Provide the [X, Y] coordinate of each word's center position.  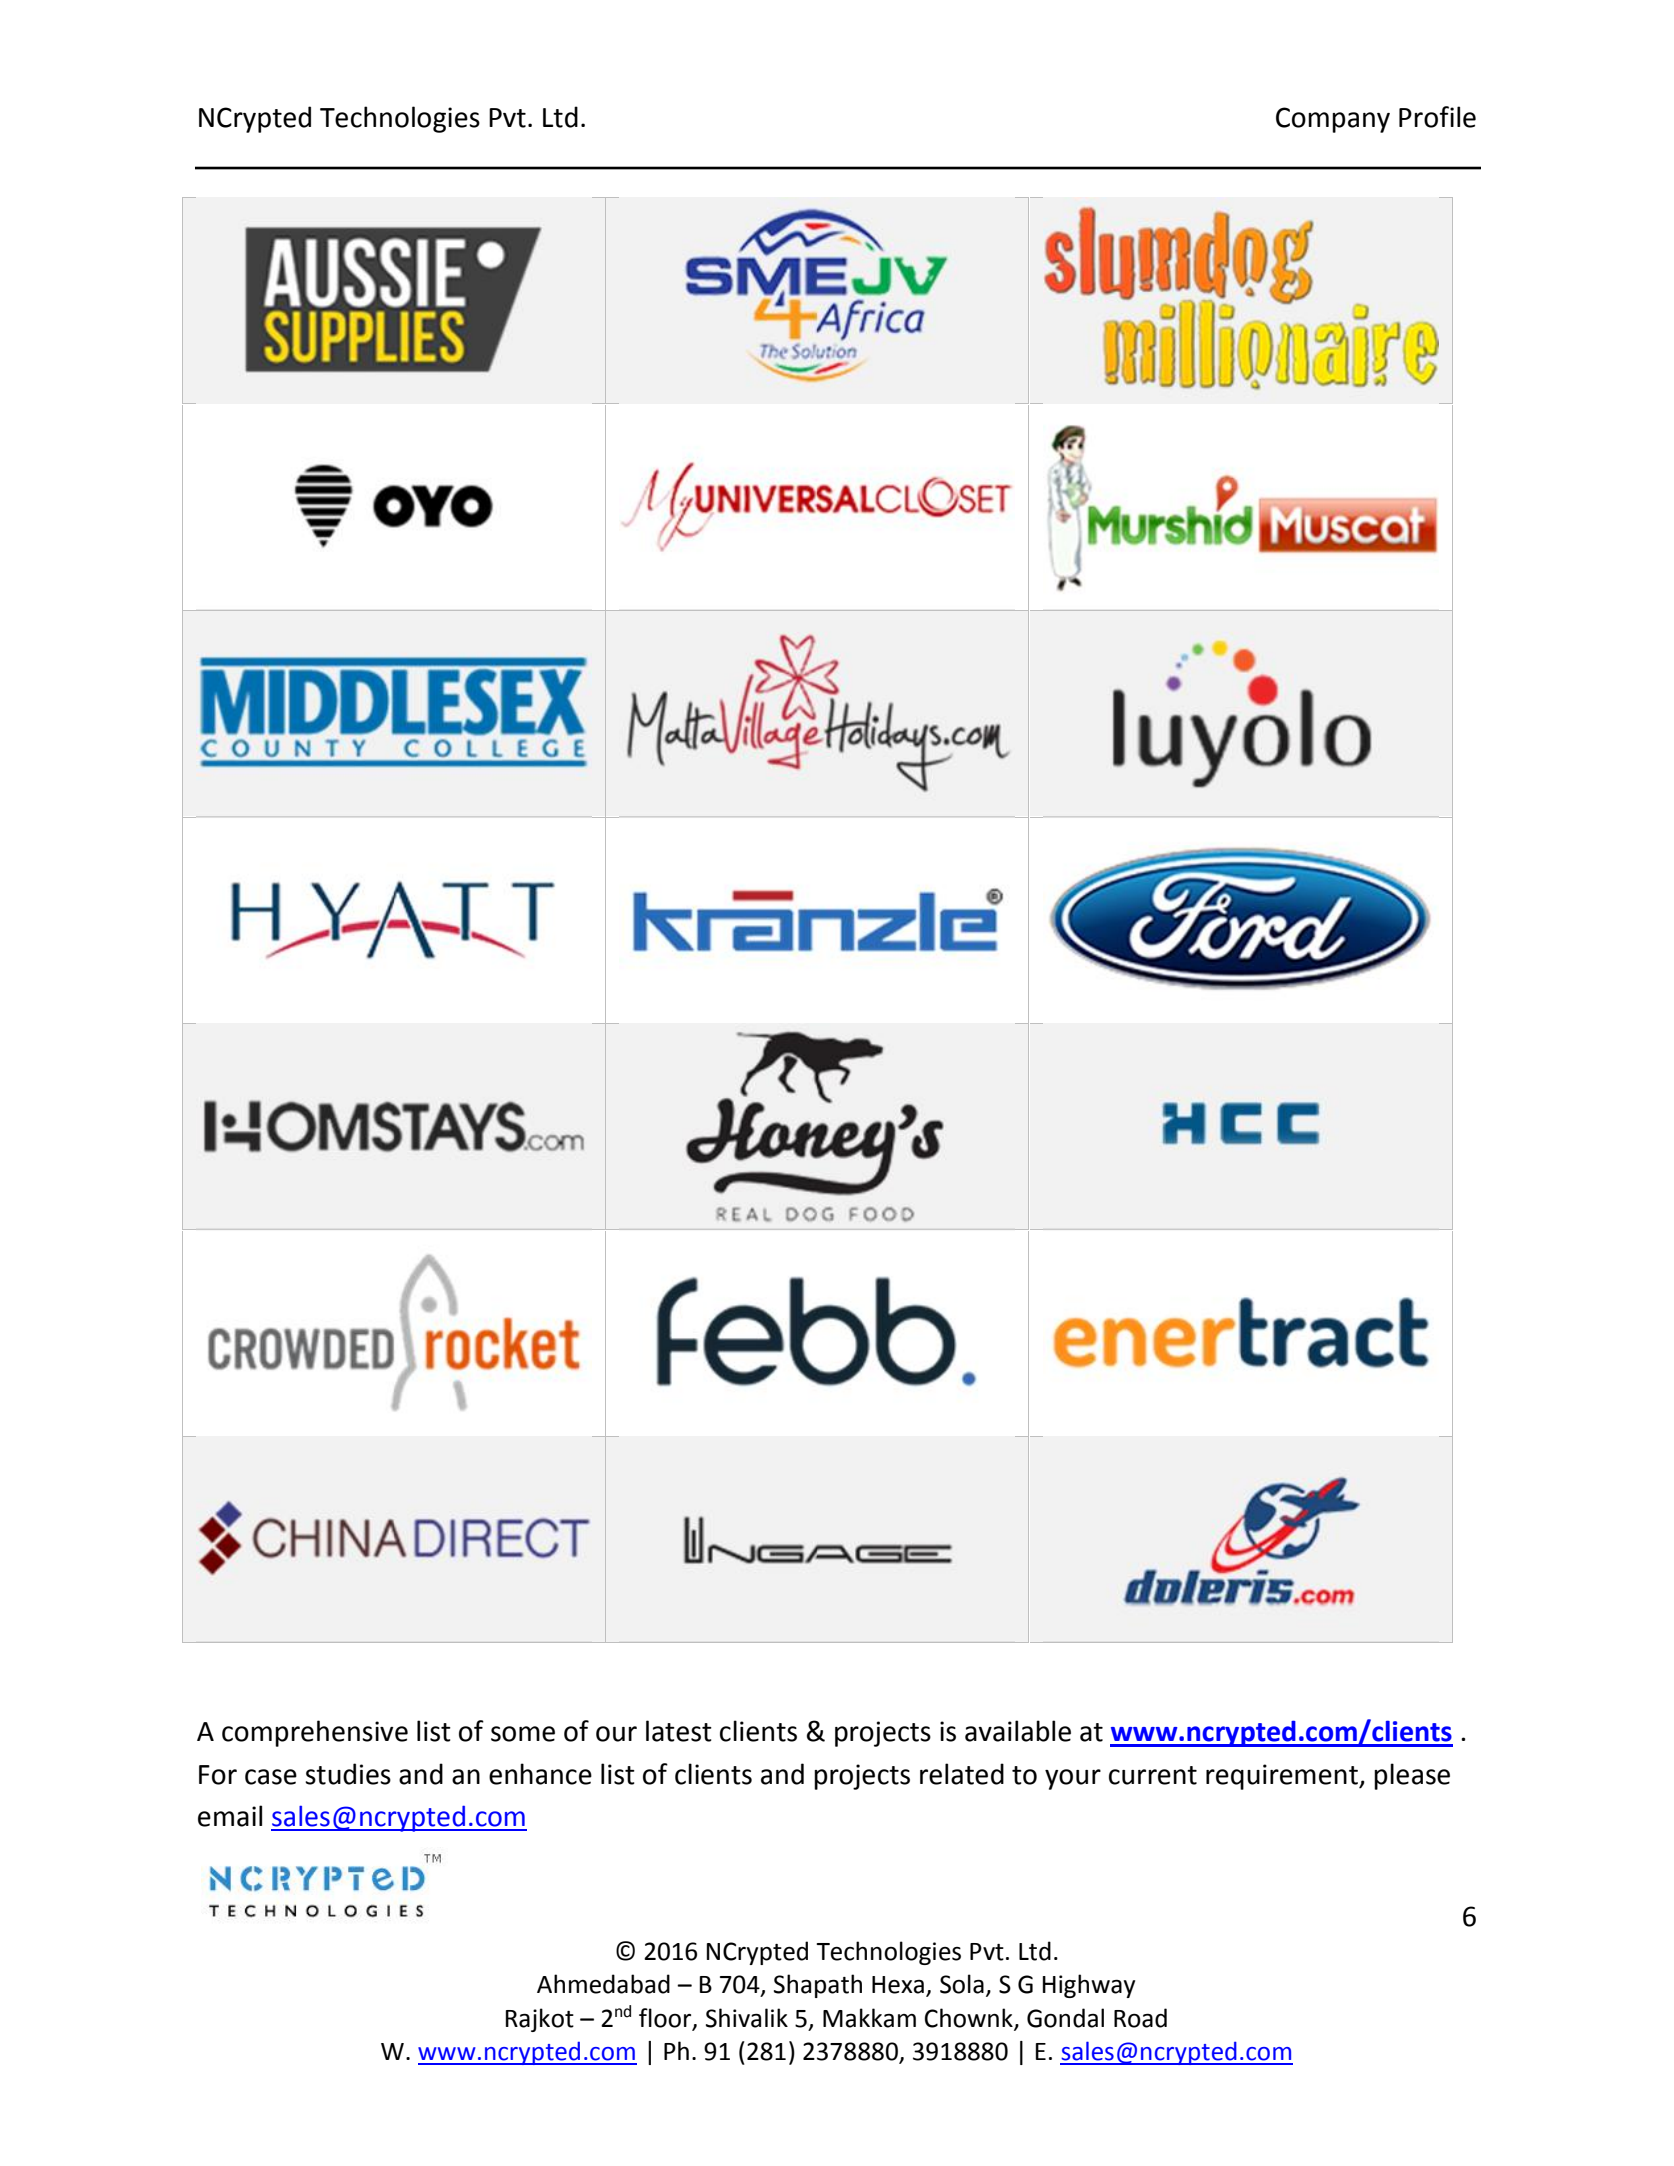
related [962, 1774]
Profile [1437, 117]
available [1018, 1731]
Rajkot [540, 2020]
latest [679, 1731]
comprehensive [315, 1733]
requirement [1283, 1777]
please [1412, 1776]
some [523, 1734]
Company [1333, 120]
